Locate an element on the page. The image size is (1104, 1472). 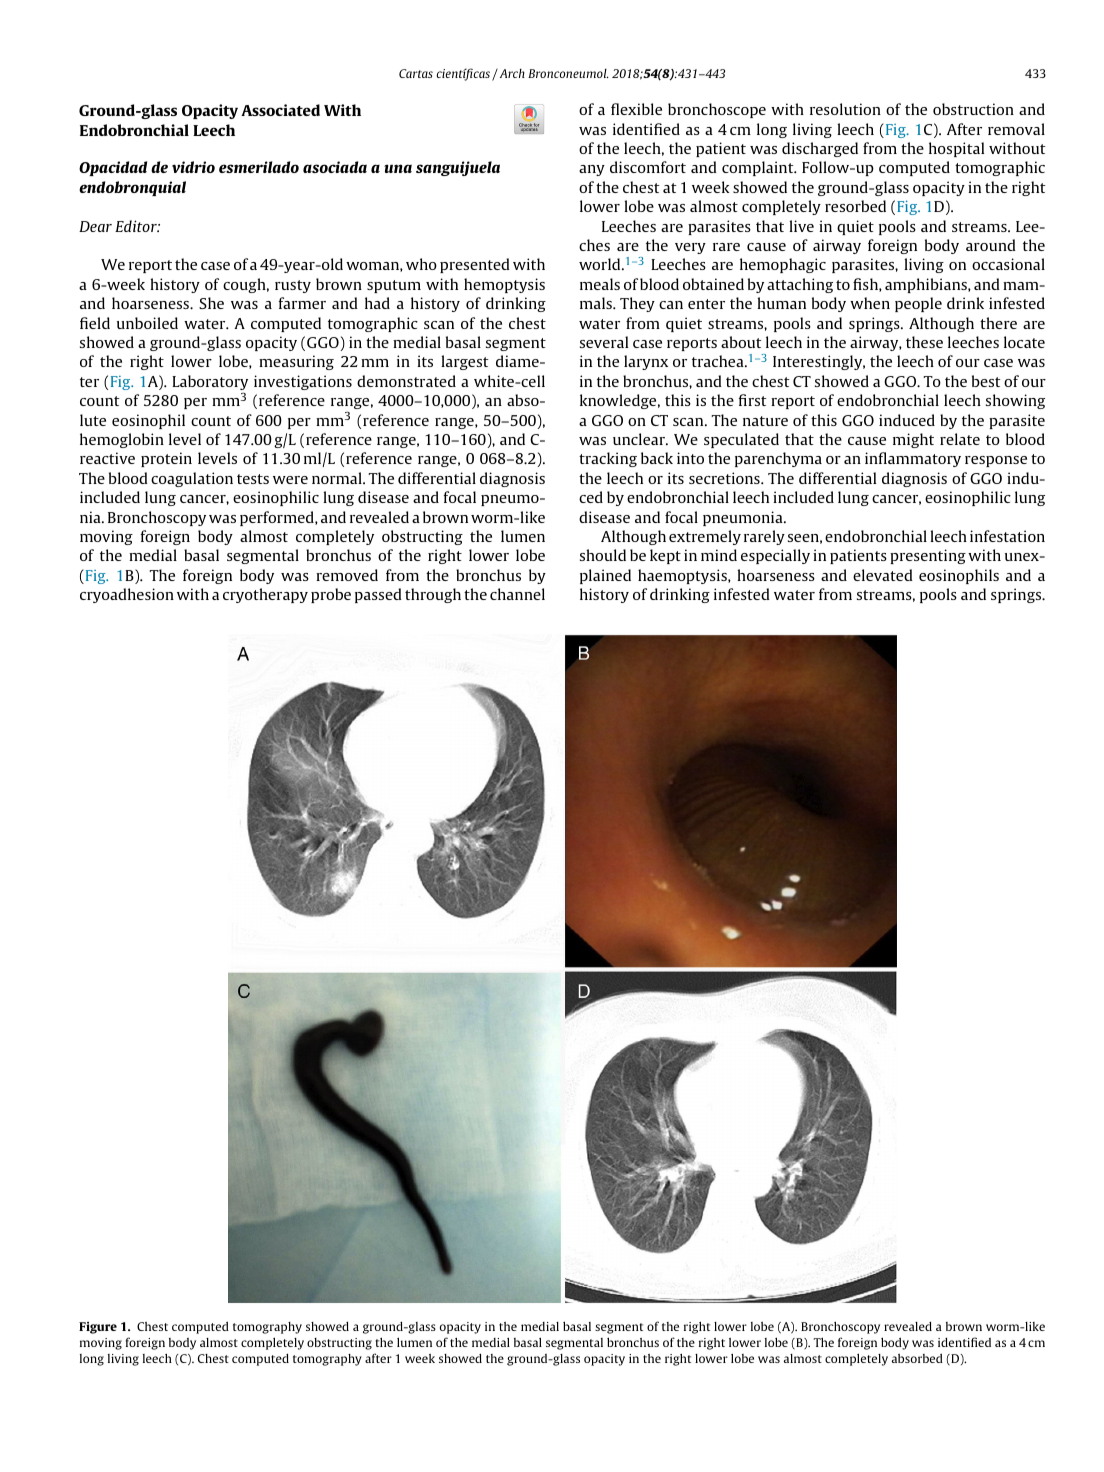
obstruction is located at coordinates (973, 109).
